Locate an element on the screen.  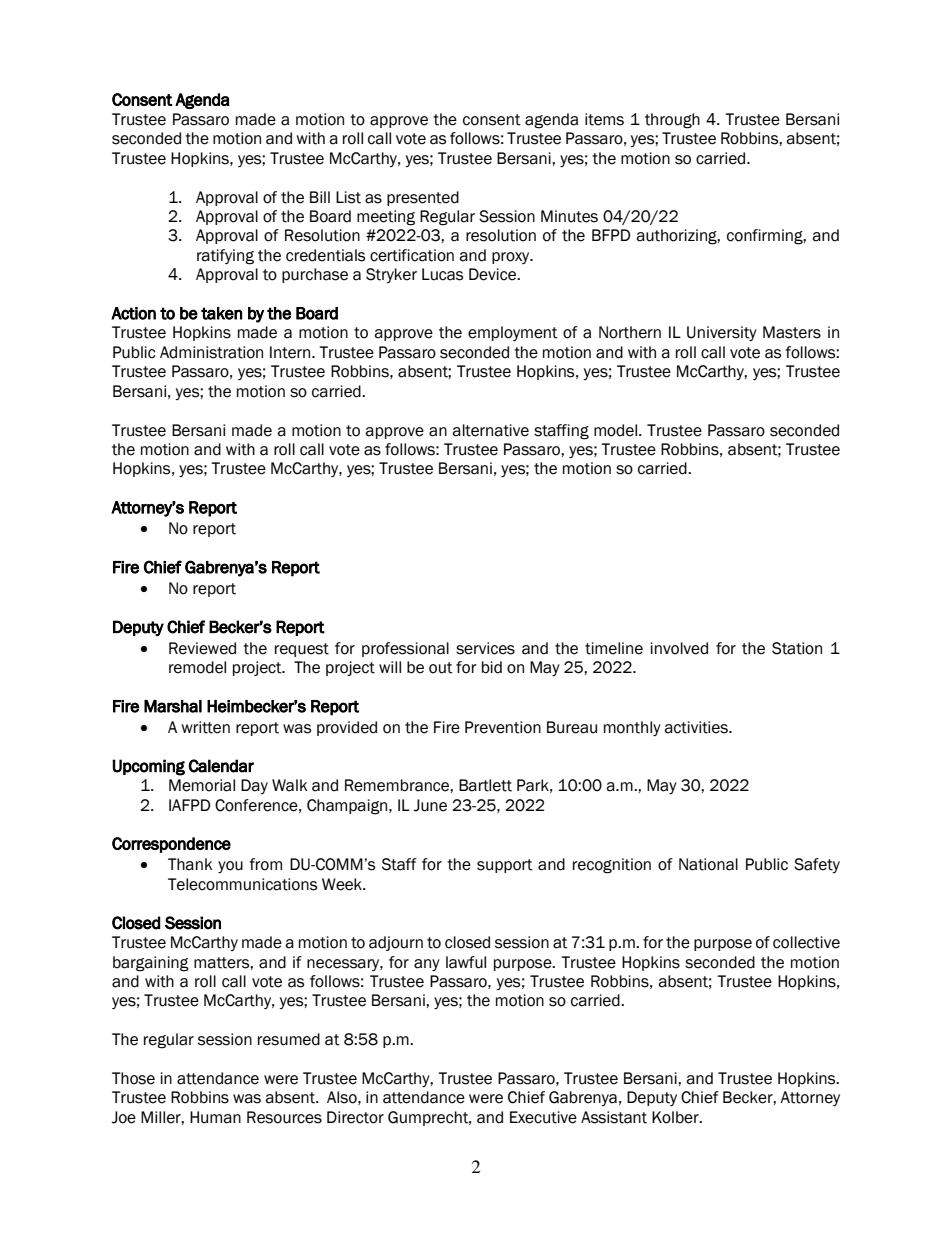
Human is located at coordinates (215, 1117).
